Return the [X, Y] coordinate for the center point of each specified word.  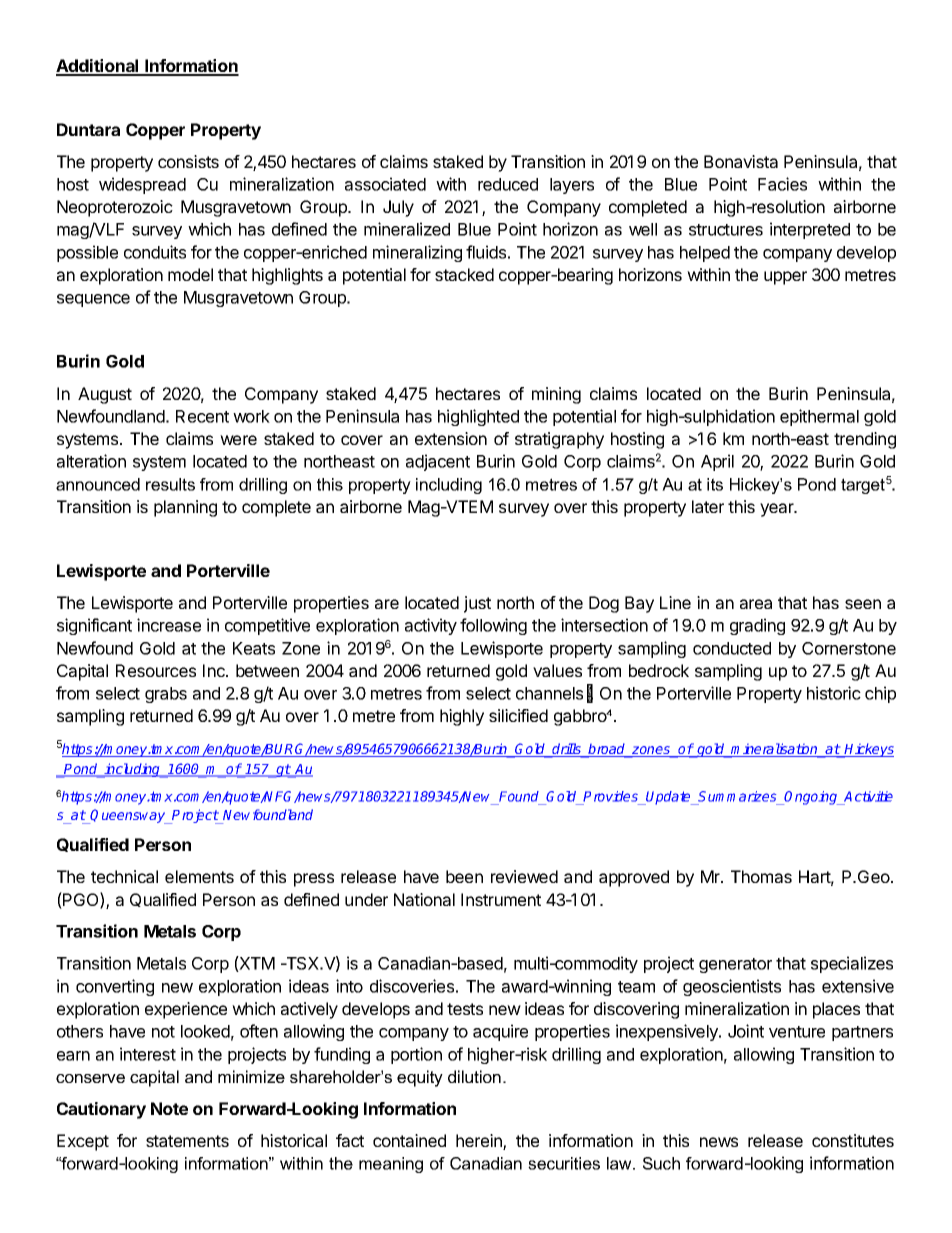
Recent [202, 416]
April [717, 462]
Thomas [761, 876]
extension [451, 438]
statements [187, 1141]
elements [199, 876]
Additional [98, 67]
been [464, 876]
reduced [508, 184]
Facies [782, 184]
